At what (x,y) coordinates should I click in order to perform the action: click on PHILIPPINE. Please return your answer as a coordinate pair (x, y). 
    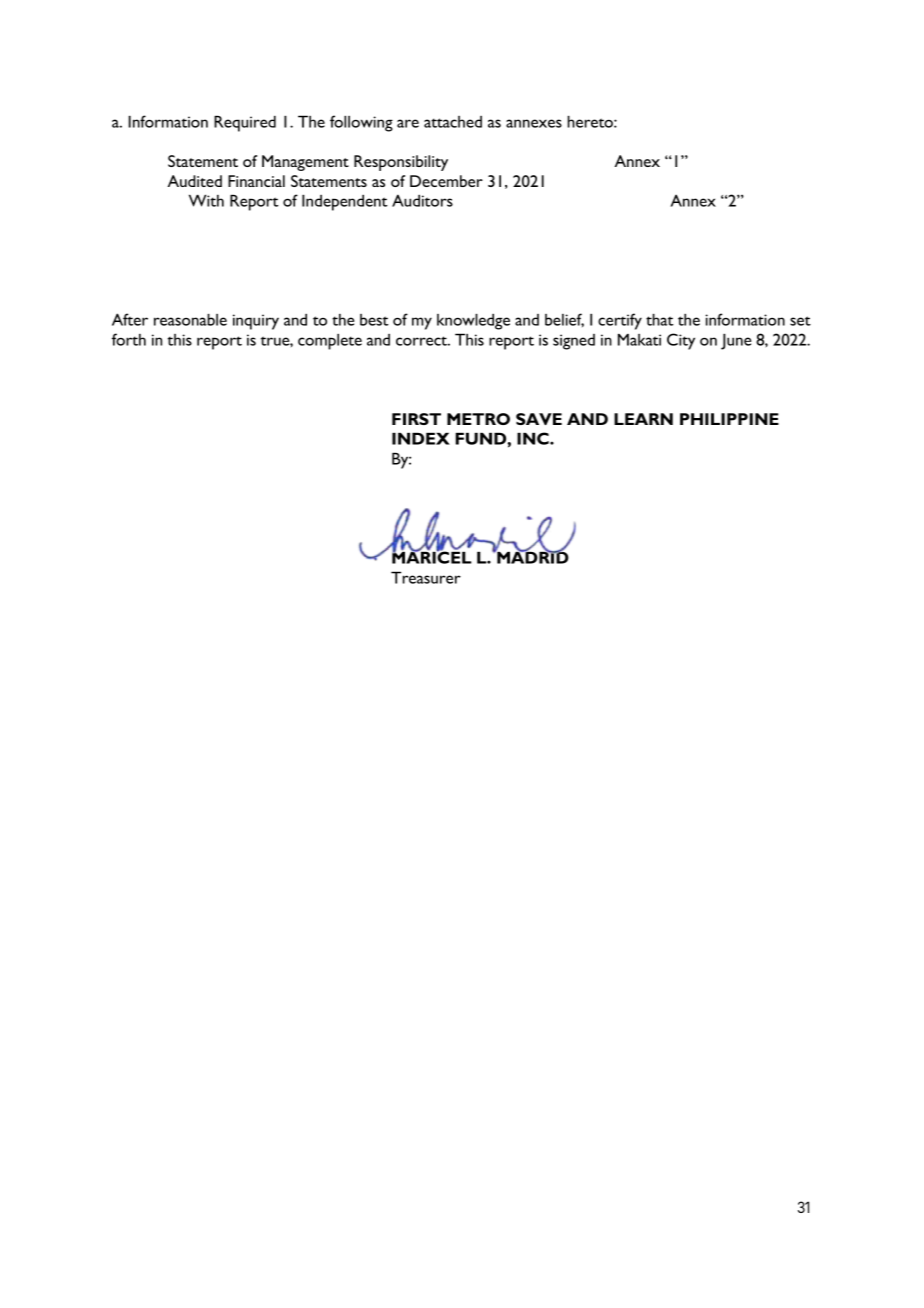
    Looking at the image, I should click on (729, 419).
